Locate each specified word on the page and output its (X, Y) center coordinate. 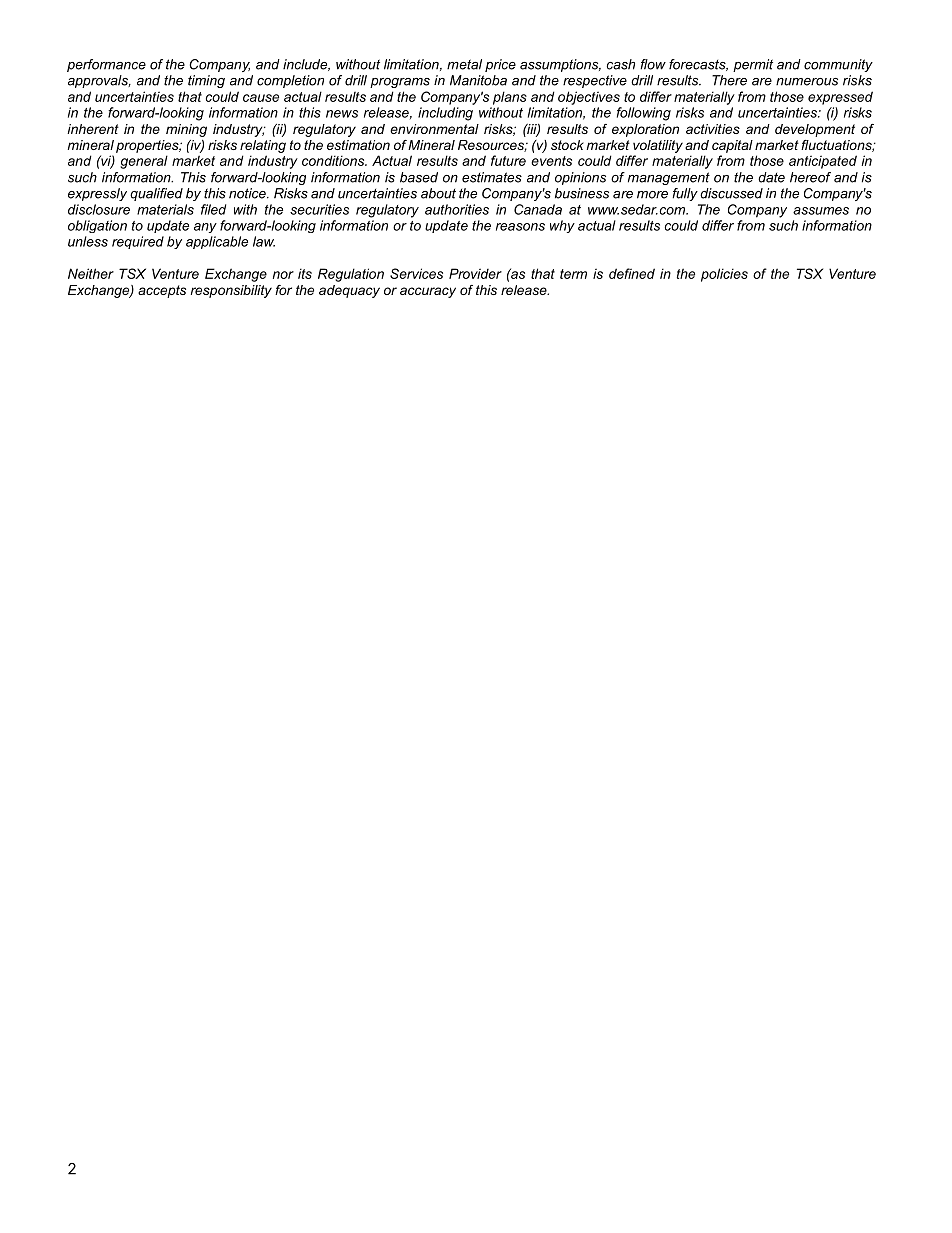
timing (206, 81)
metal (464, 64)
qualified (156, 194)
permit (753, 65)
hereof (810, 177)
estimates (492, 177)
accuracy (428, 292)
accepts (162, 291)
